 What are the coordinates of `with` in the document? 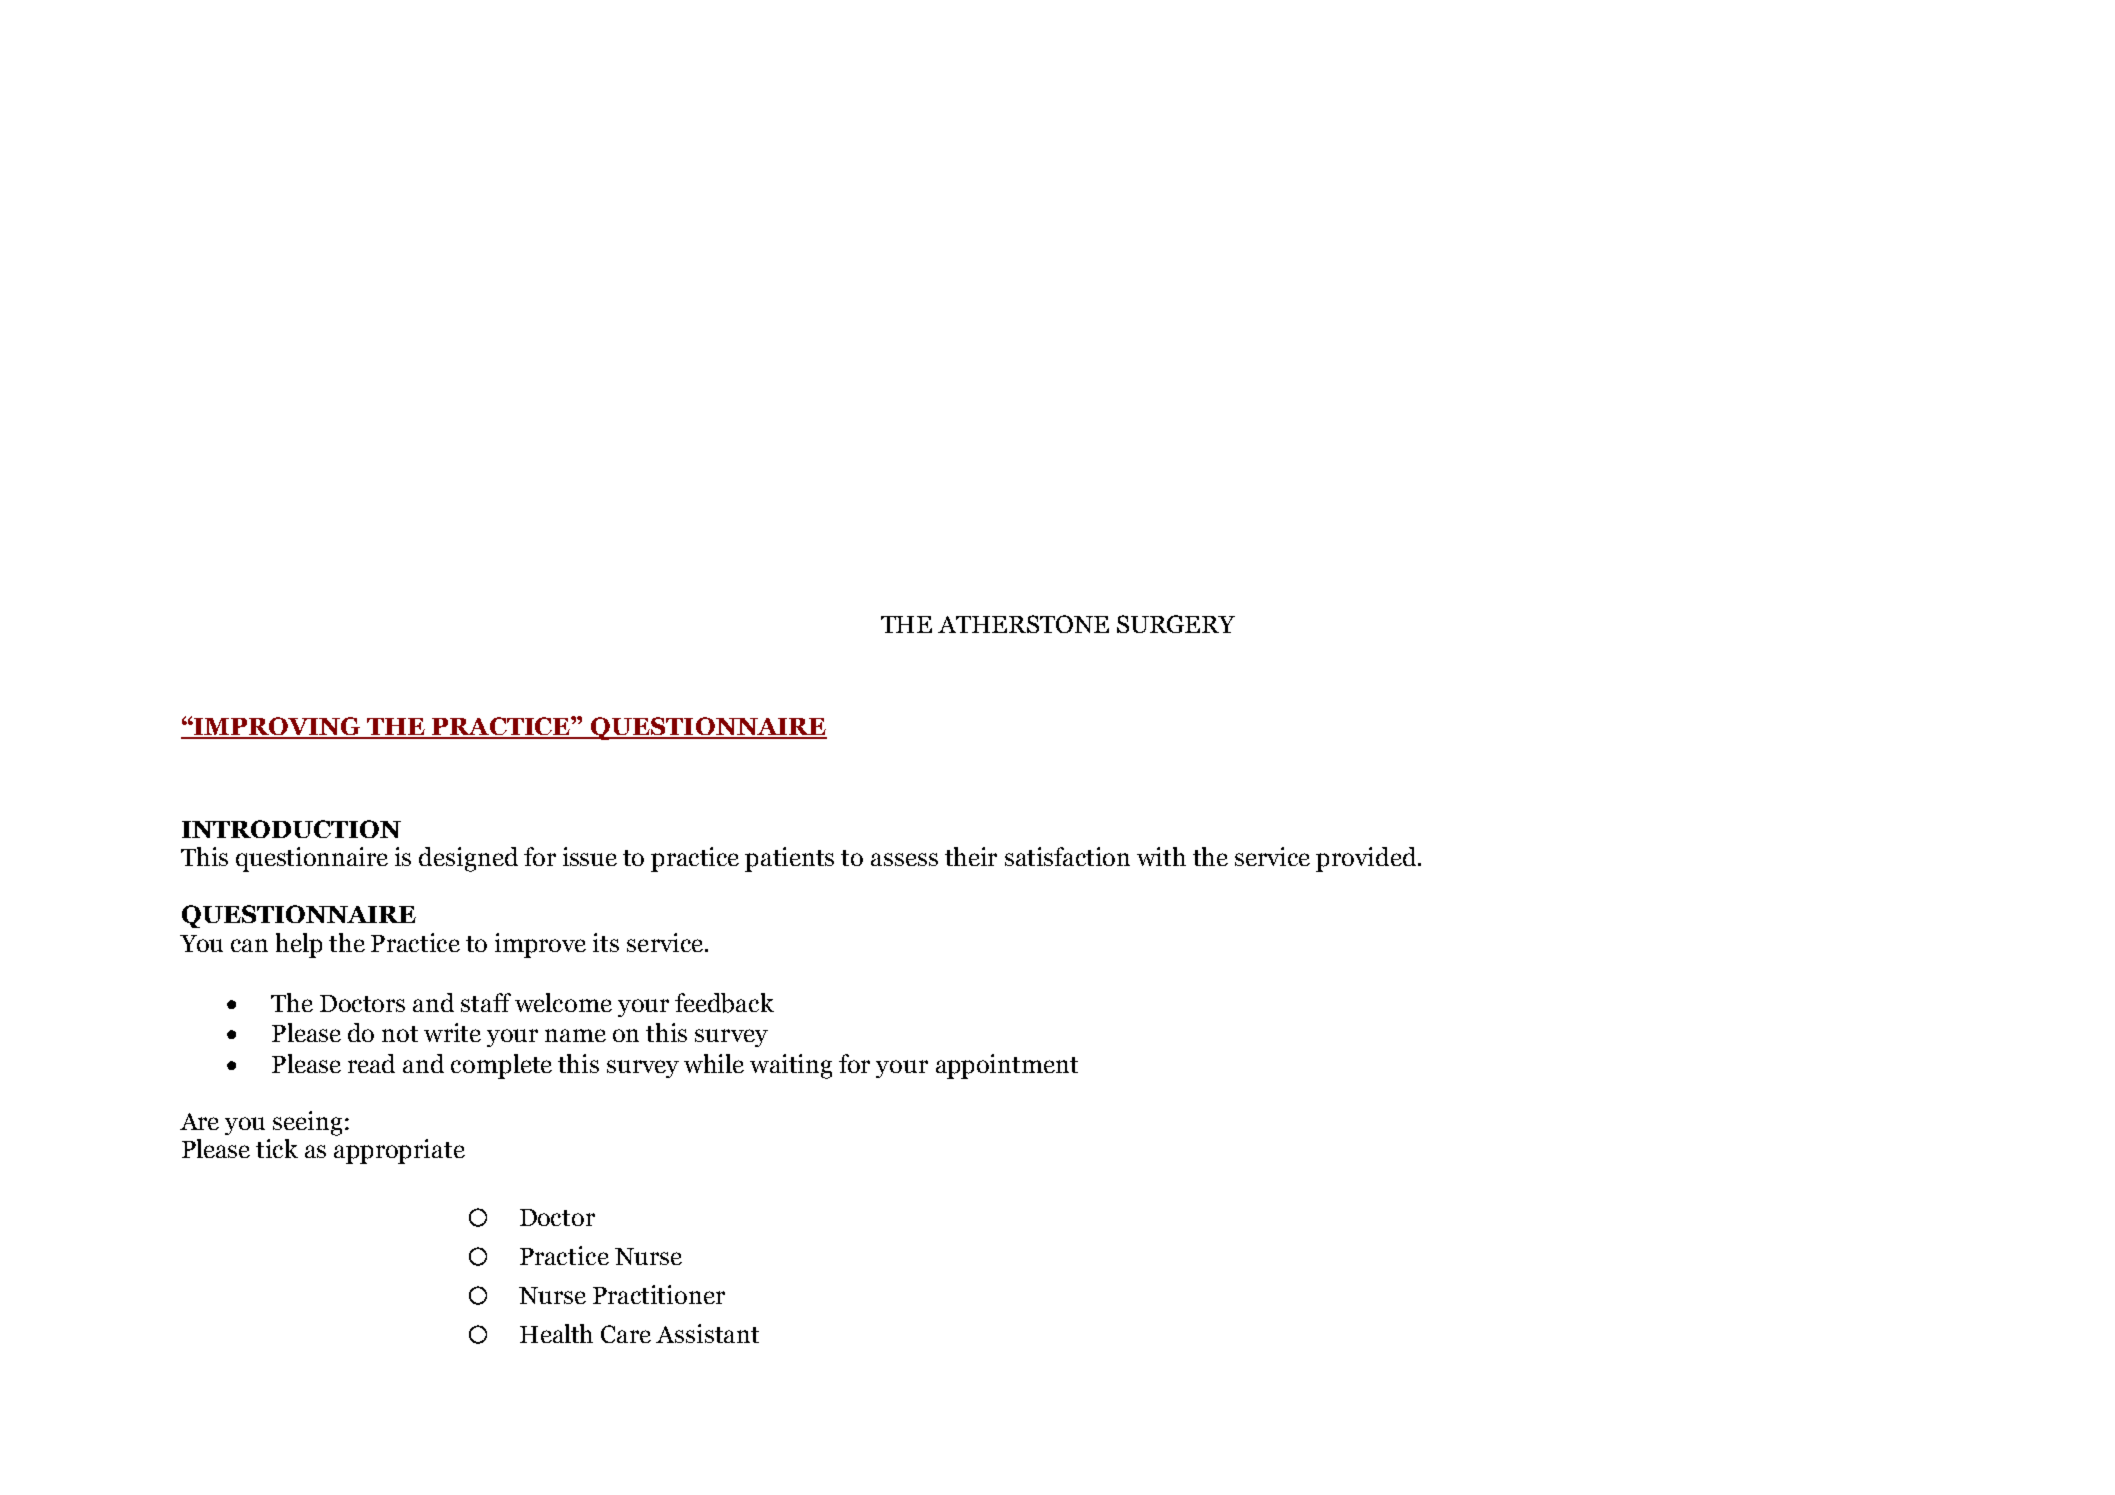 It's located at (1161, 856).
